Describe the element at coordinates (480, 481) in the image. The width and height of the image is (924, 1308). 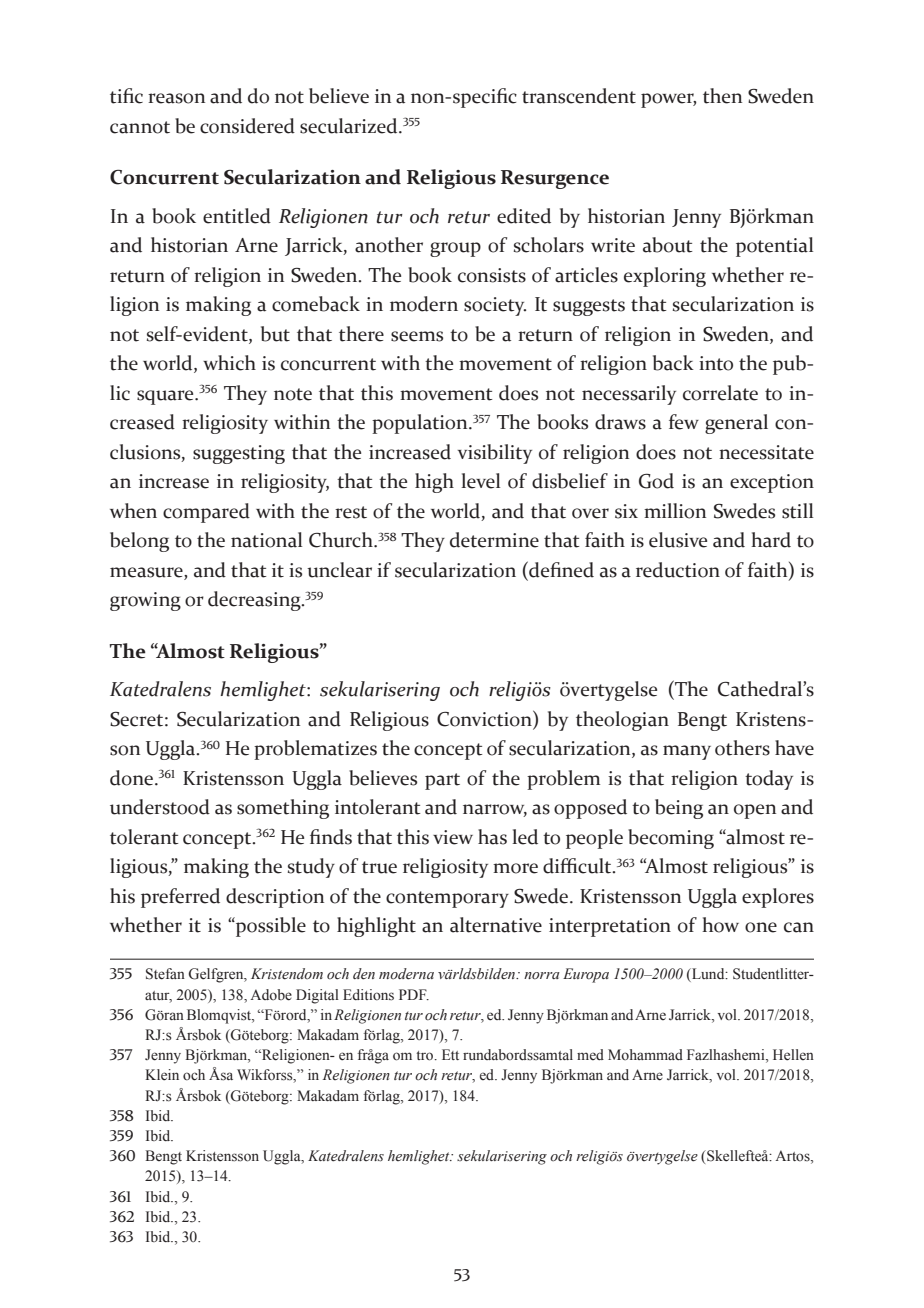
I see `level` at that location.
